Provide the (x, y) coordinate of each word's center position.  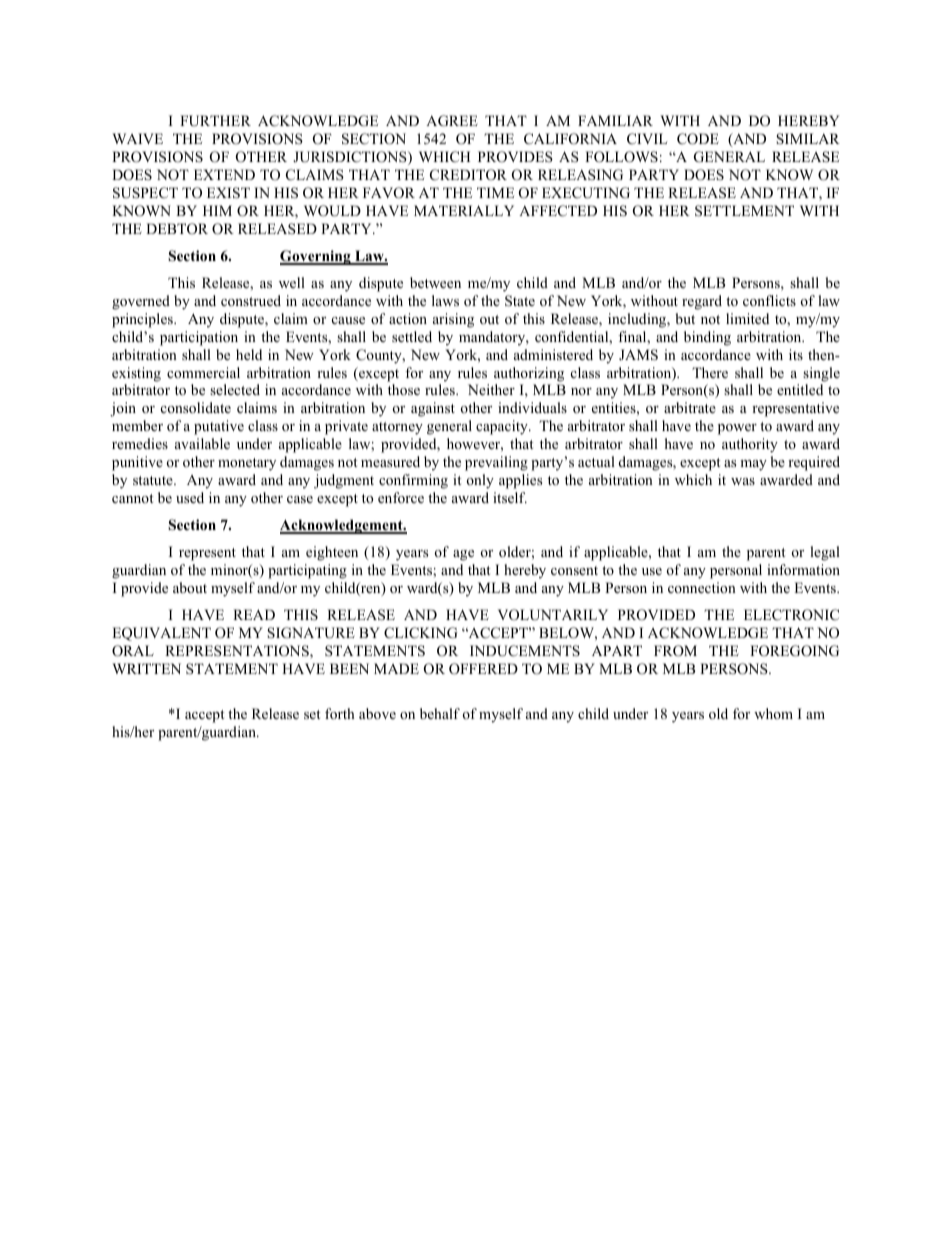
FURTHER (215, 121)
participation (199, 338)
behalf (440, 713)
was (743, 481)
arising (453, 320)
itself (510, 497)
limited (747, 318)
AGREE (452, 121)
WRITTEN (146, 668)
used (190, 497)
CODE (698, 139)
